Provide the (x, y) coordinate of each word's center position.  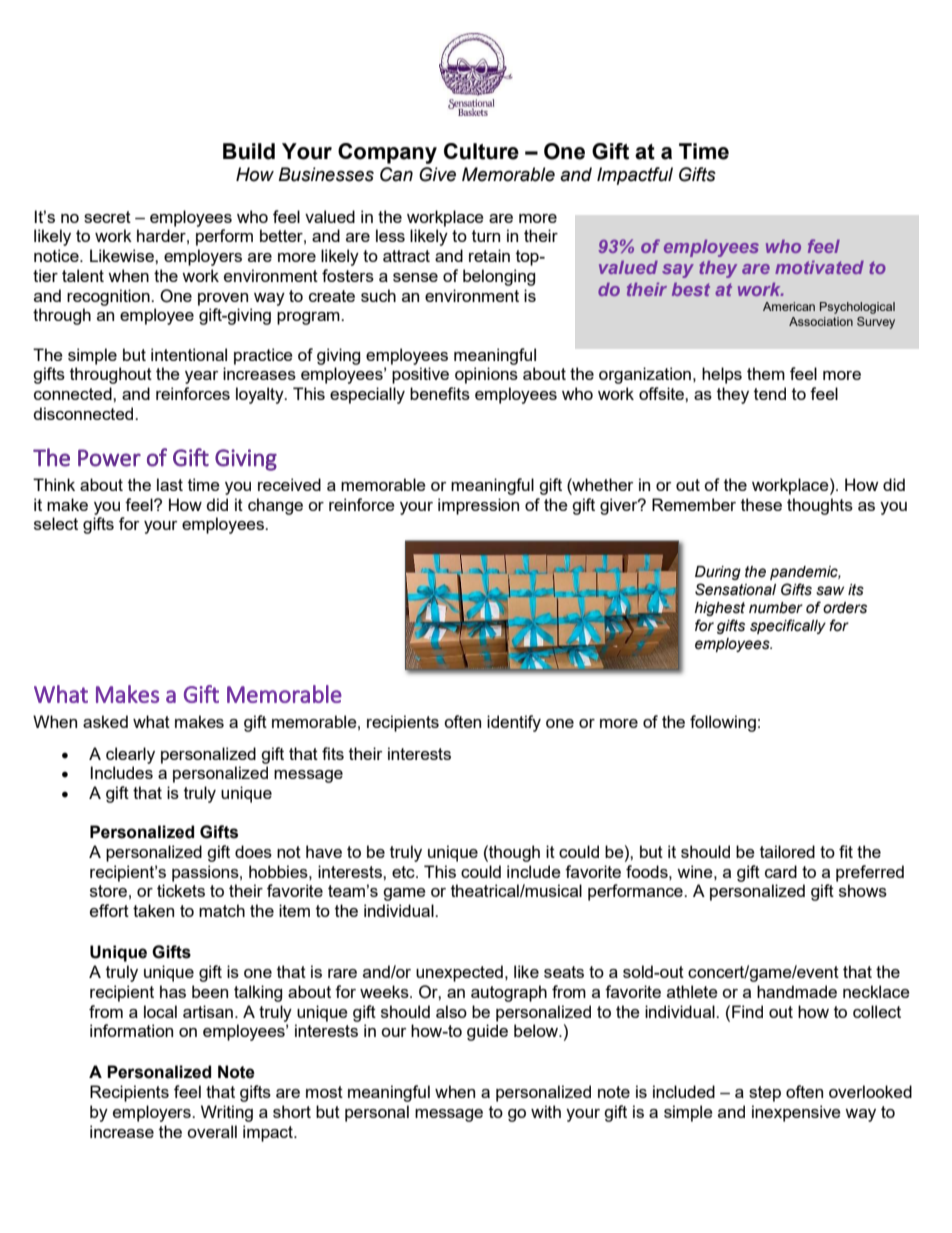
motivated (819, 267)
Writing (227, 1113)
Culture (481, 151)
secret (107, 217)
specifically (788, 626)
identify (514, 723)
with (546, 1111)
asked (105, 721)
